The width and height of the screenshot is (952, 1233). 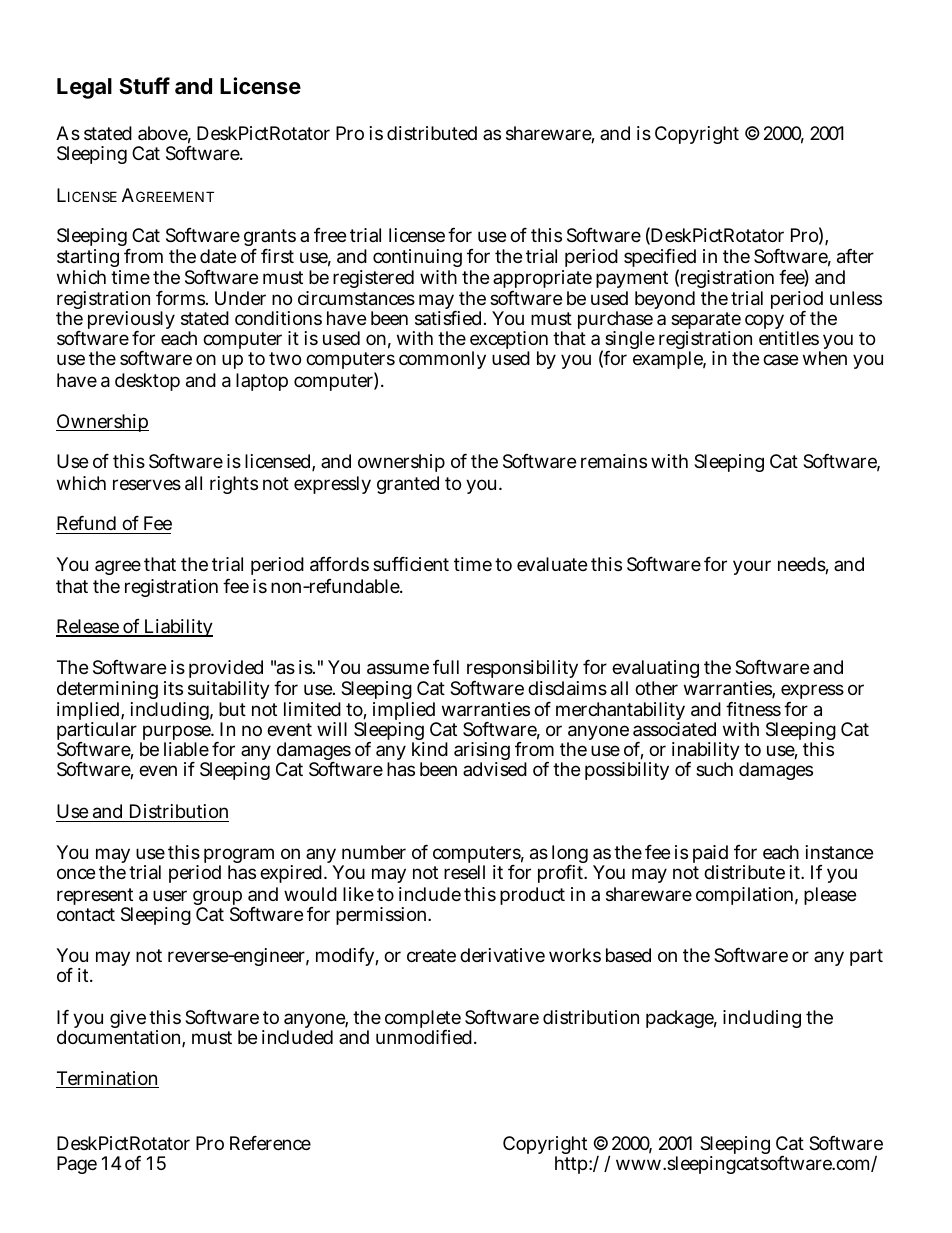 I want to click on continuing, so click(x=417, y=258).
